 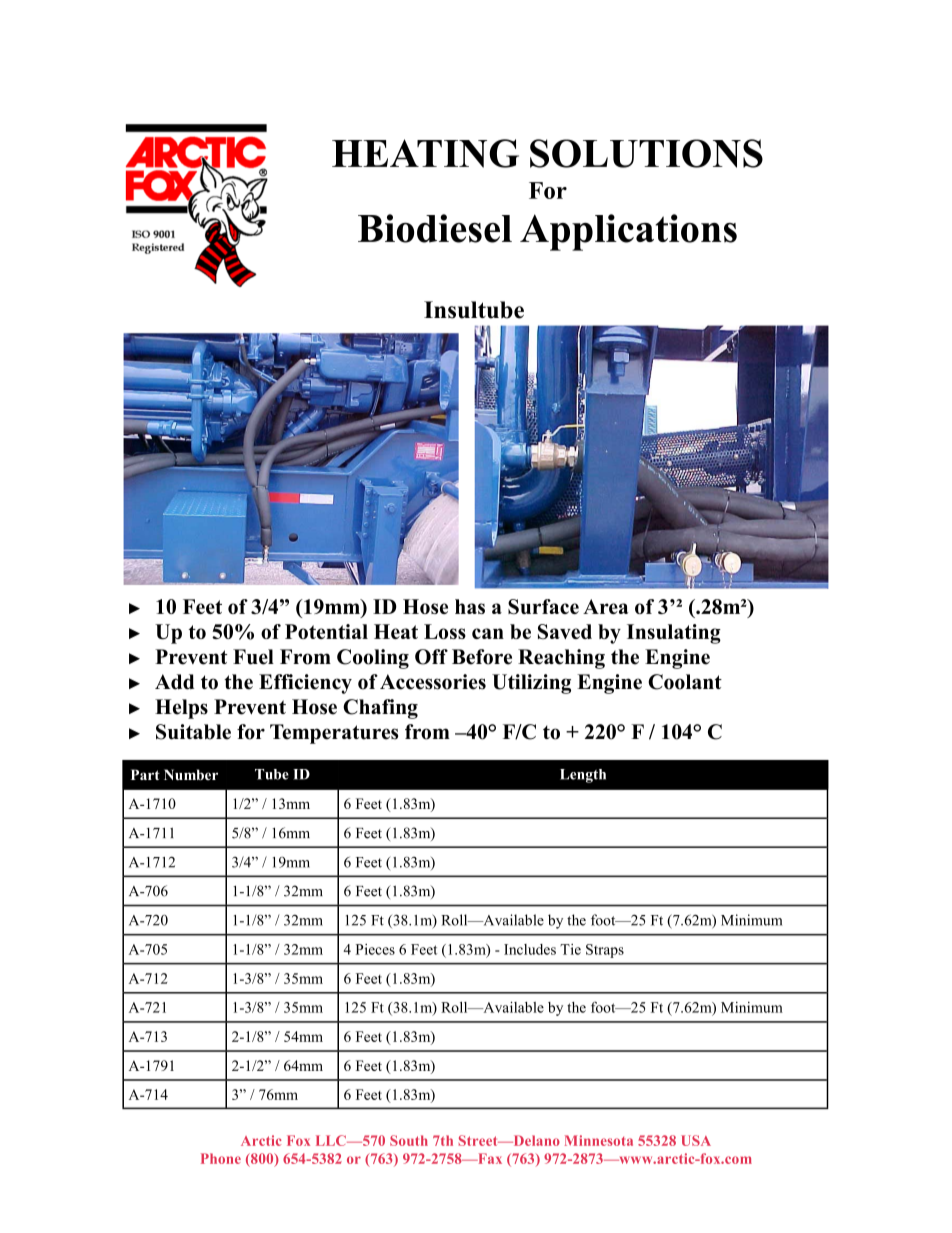 I want to click on SOLUTIONS, so click(x=646, y=153).
